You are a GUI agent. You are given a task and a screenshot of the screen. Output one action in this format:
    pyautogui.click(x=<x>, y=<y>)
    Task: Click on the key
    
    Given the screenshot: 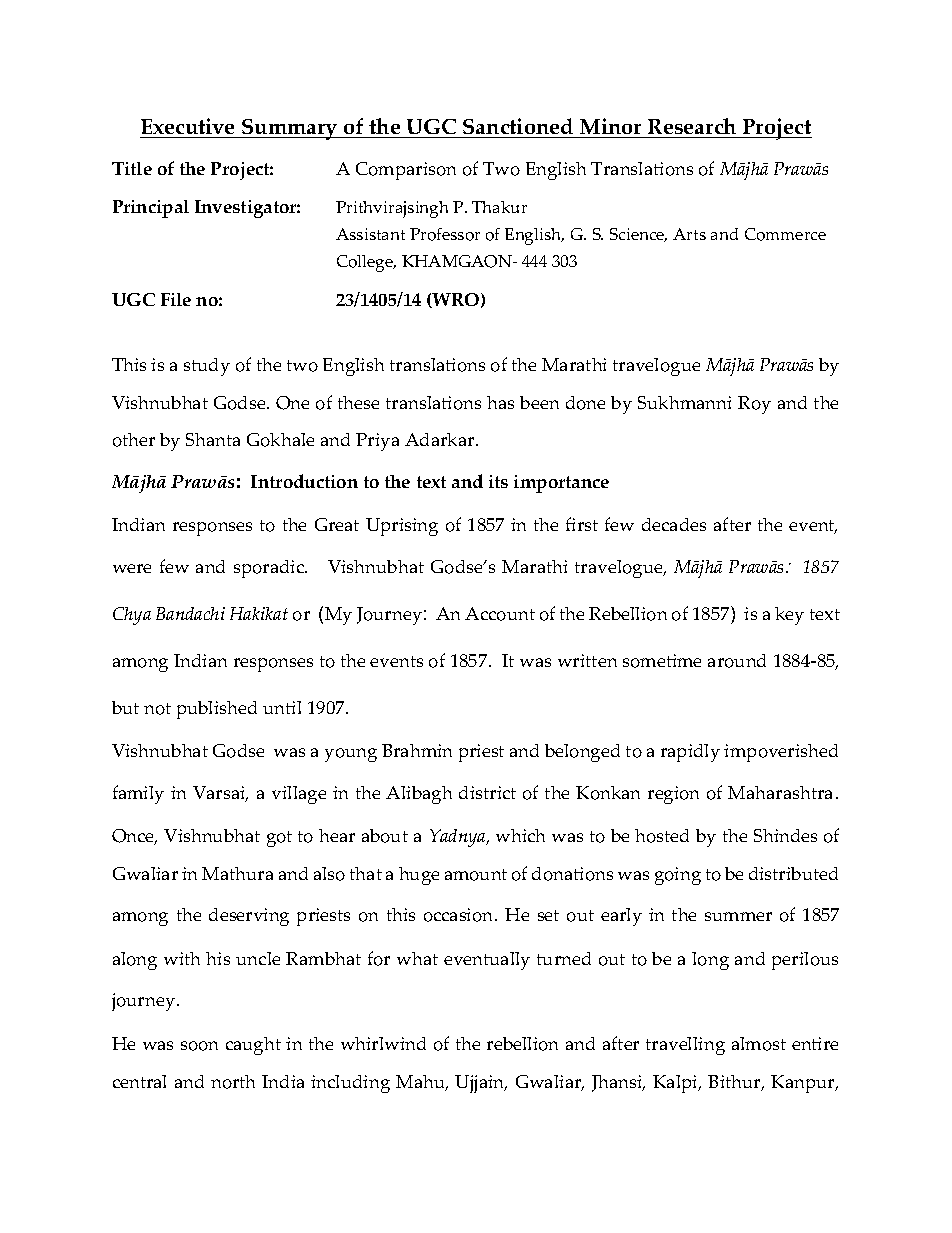 What is the action you would take?
    pyautogui.click(x=789, y=616)
